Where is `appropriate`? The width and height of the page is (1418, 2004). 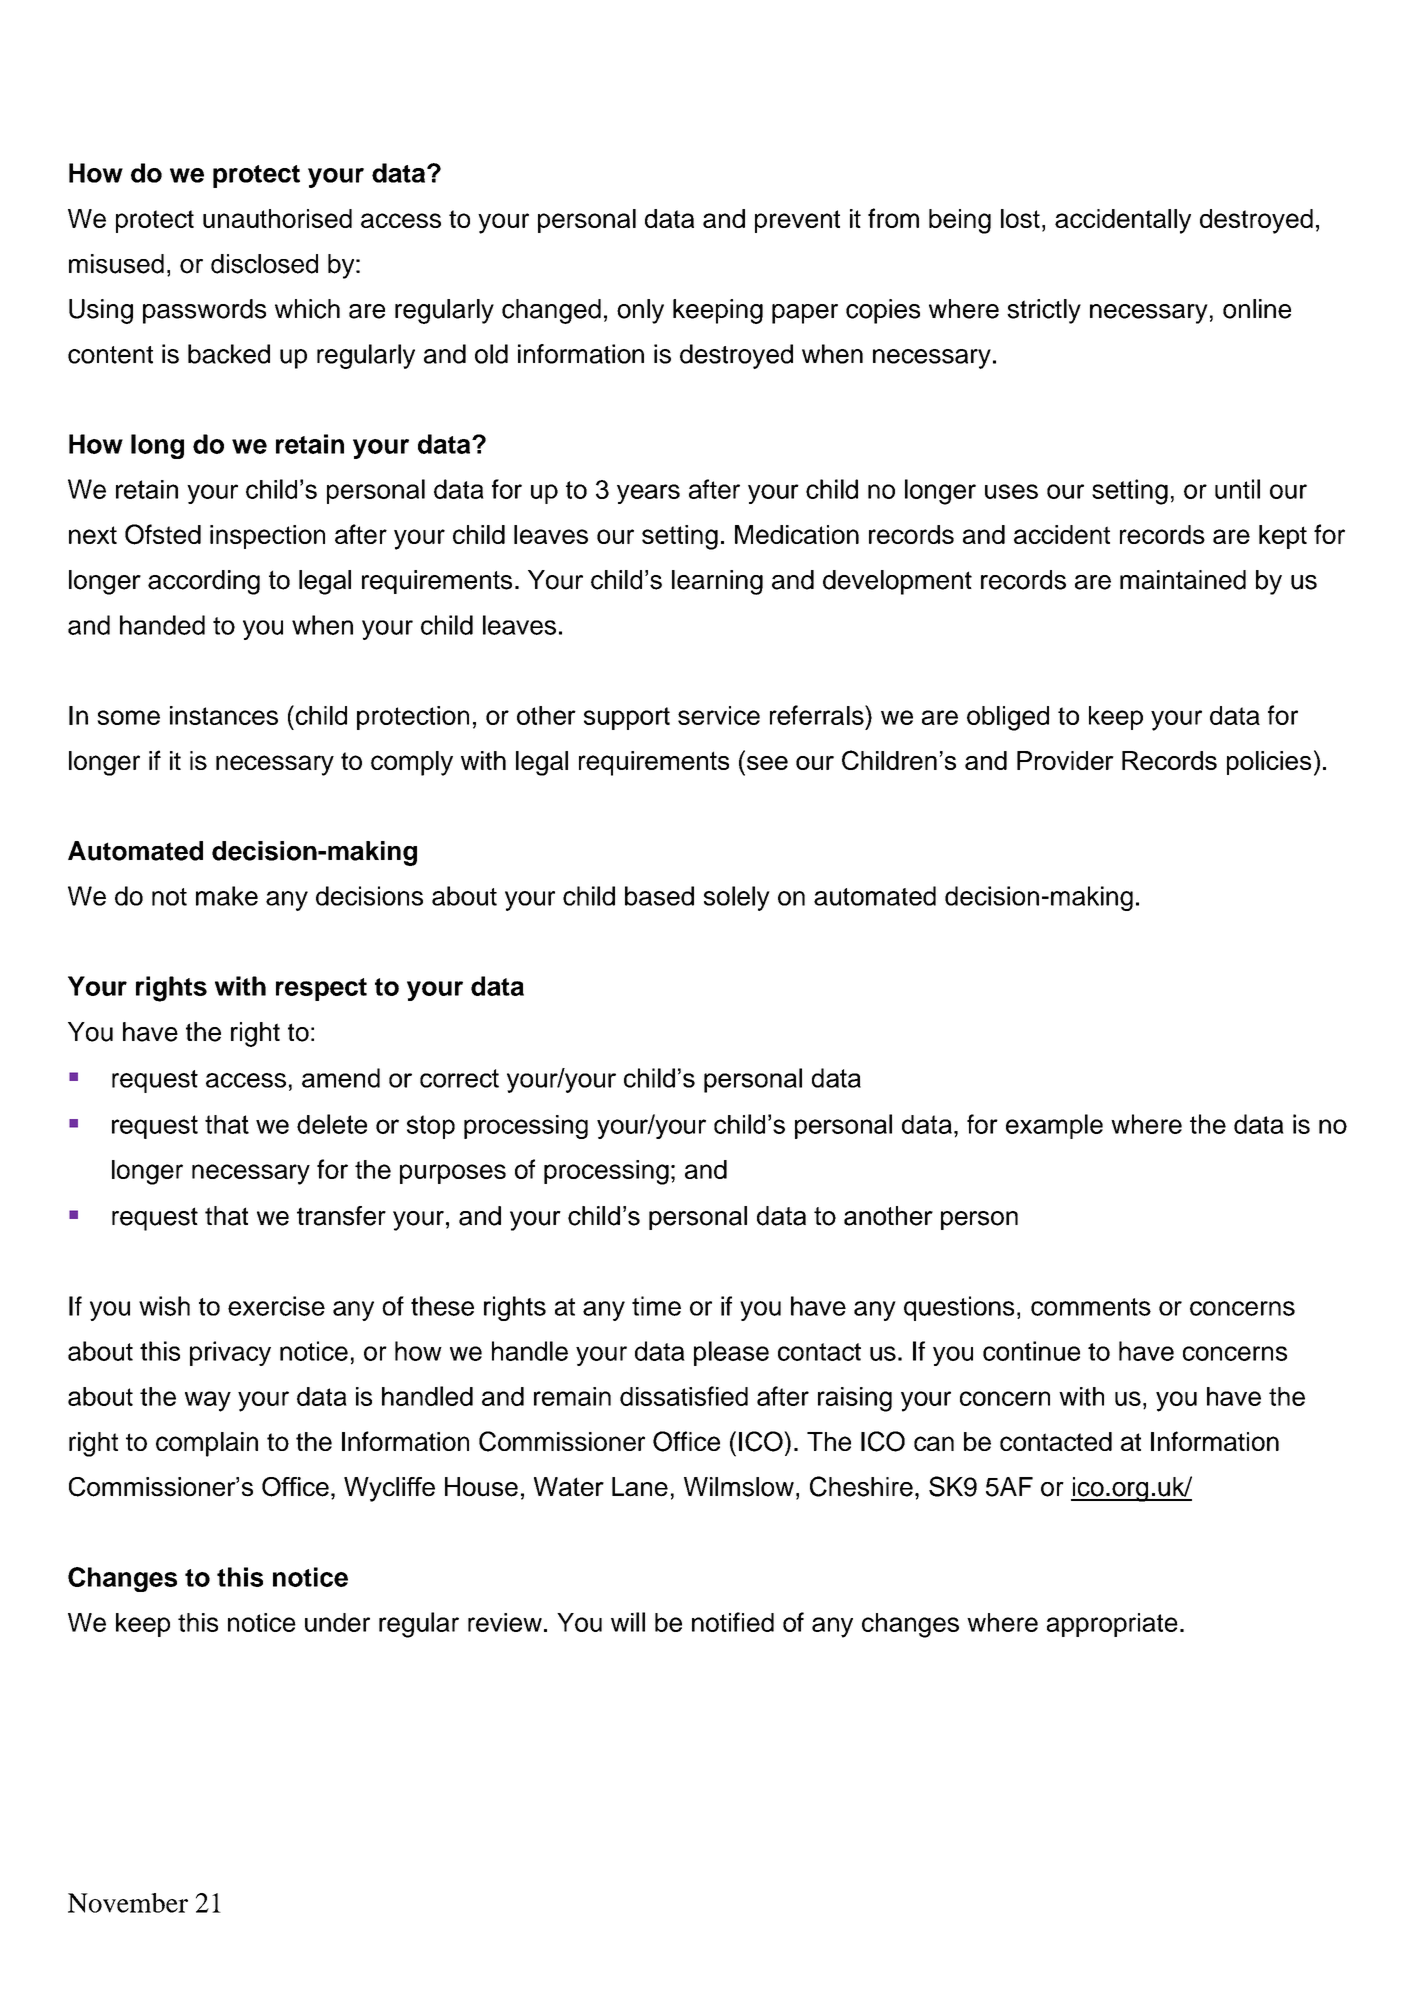 appropriate is located at coordinates (1112, 1625).
